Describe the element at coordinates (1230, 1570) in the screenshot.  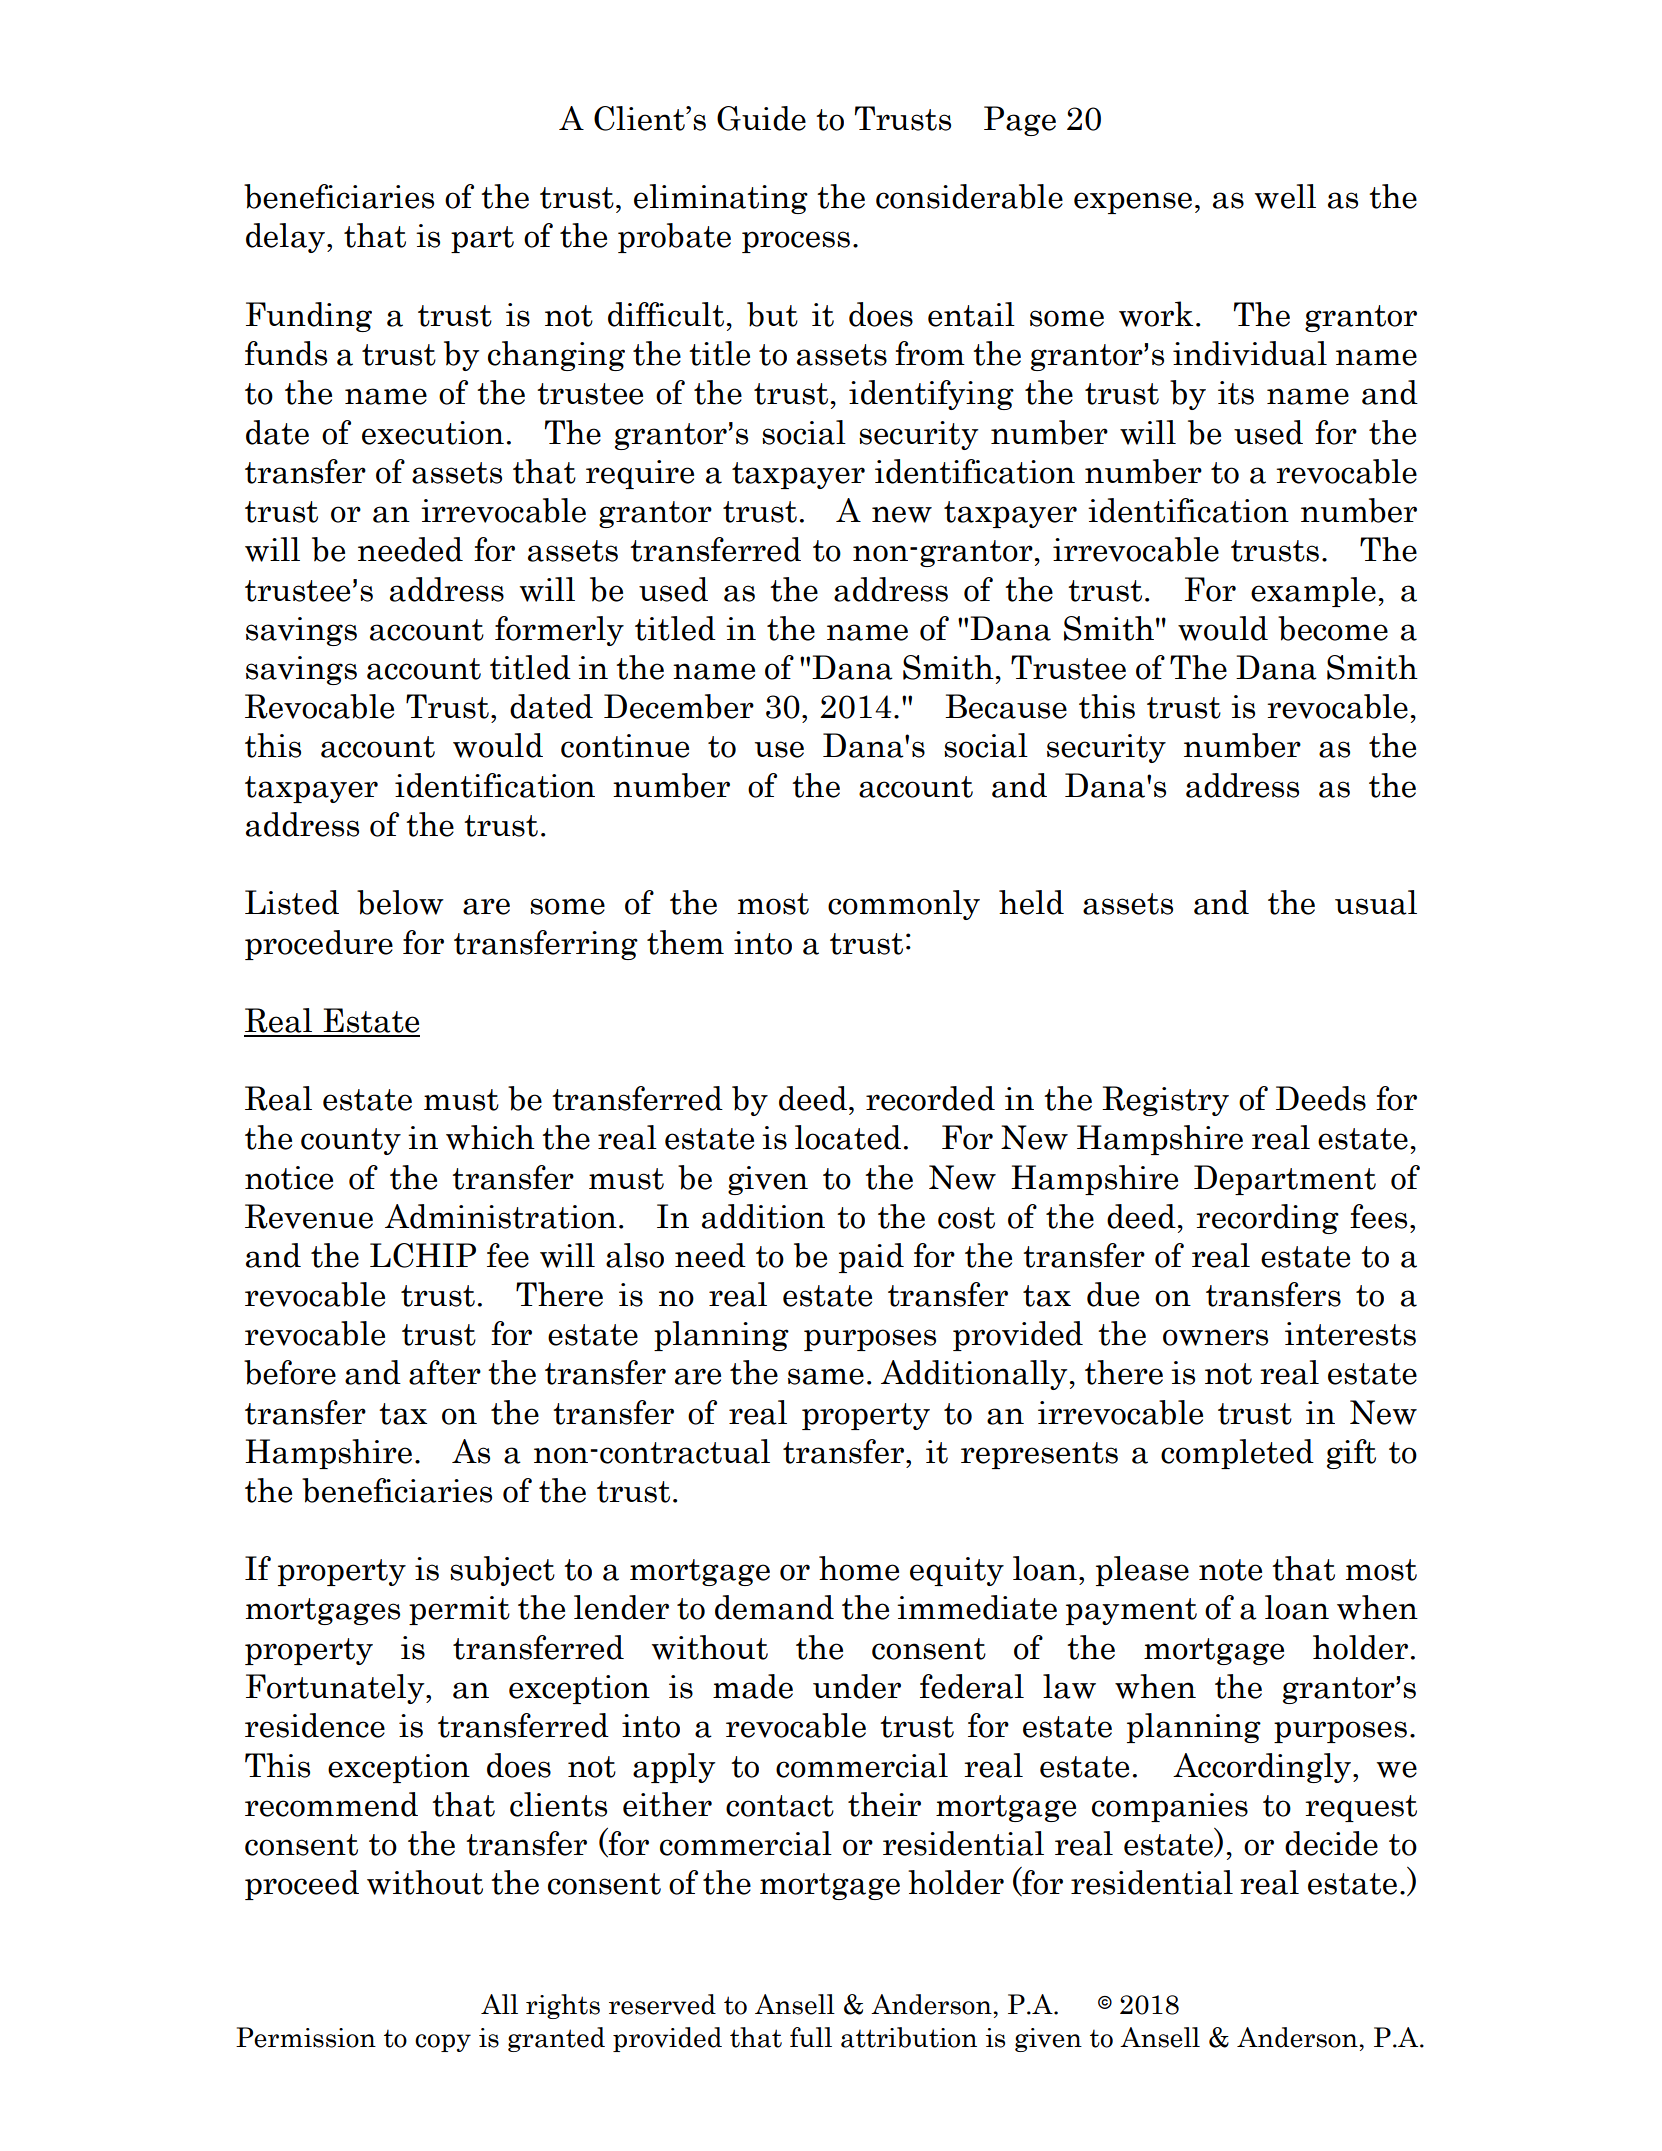
I see `note` at that location.
